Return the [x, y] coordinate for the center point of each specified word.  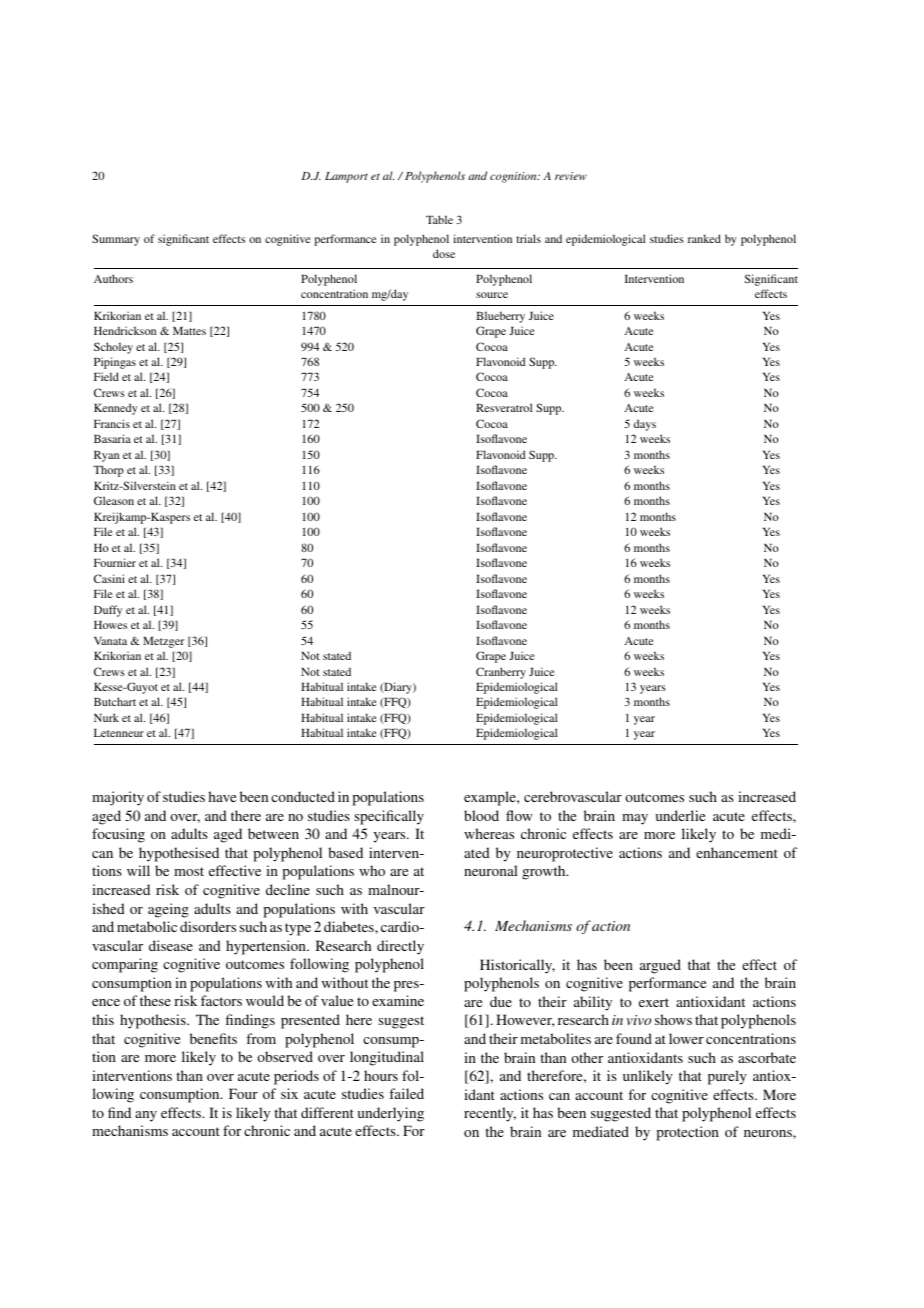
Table [439, 219]
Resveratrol [504, 407]
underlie [680, 815]
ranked [704, 238]
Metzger [163, 642]
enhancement [737, 852]
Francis [112, 423]
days [645, 425]
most [189, 871]
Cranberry [501, 673]
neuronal [491, 870]
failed [406, 1093]
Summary [116, 240]
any [146, 1116]
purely [727, 1077]
